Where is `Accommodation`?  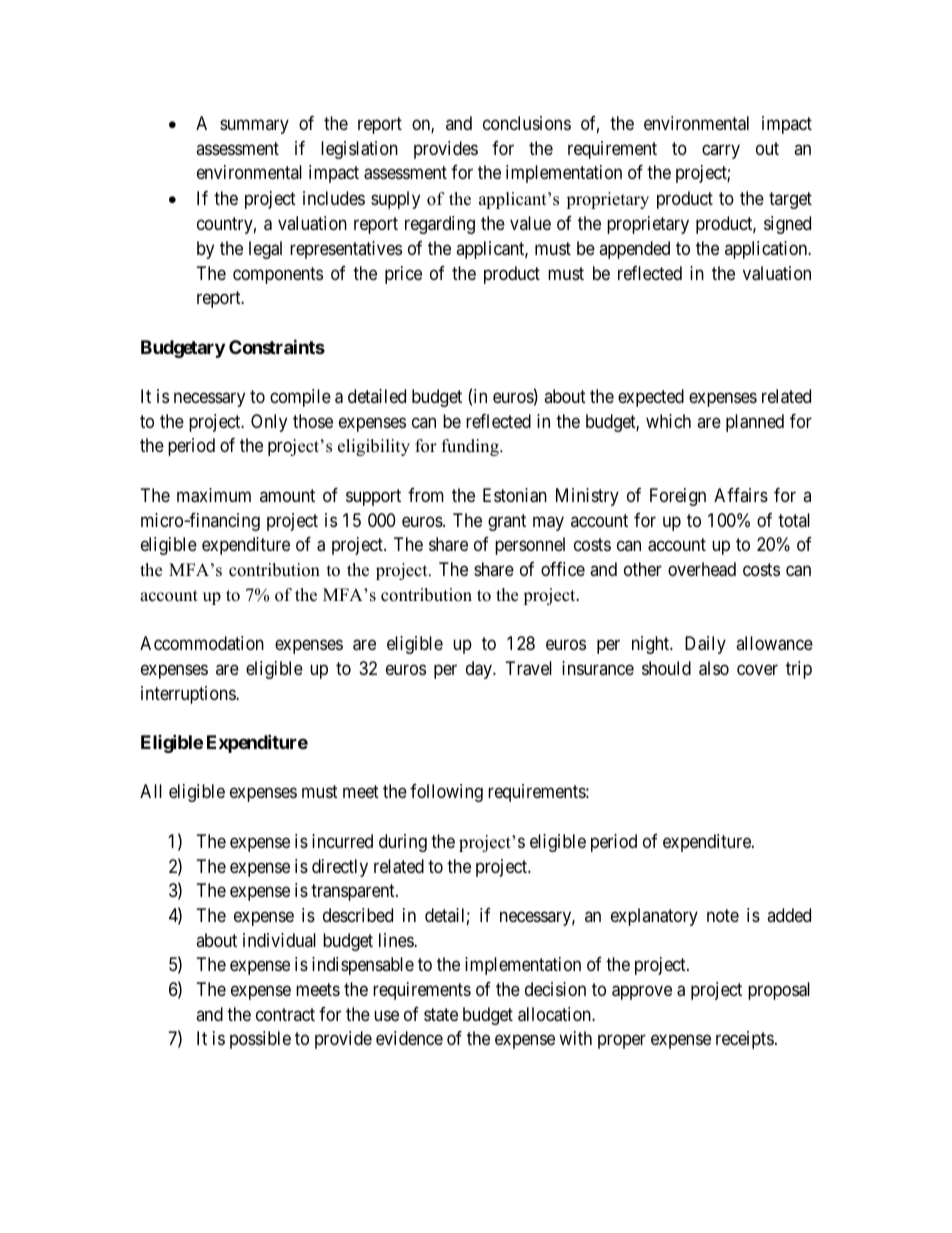
Accommodation is located at coordinates (202, 643).
